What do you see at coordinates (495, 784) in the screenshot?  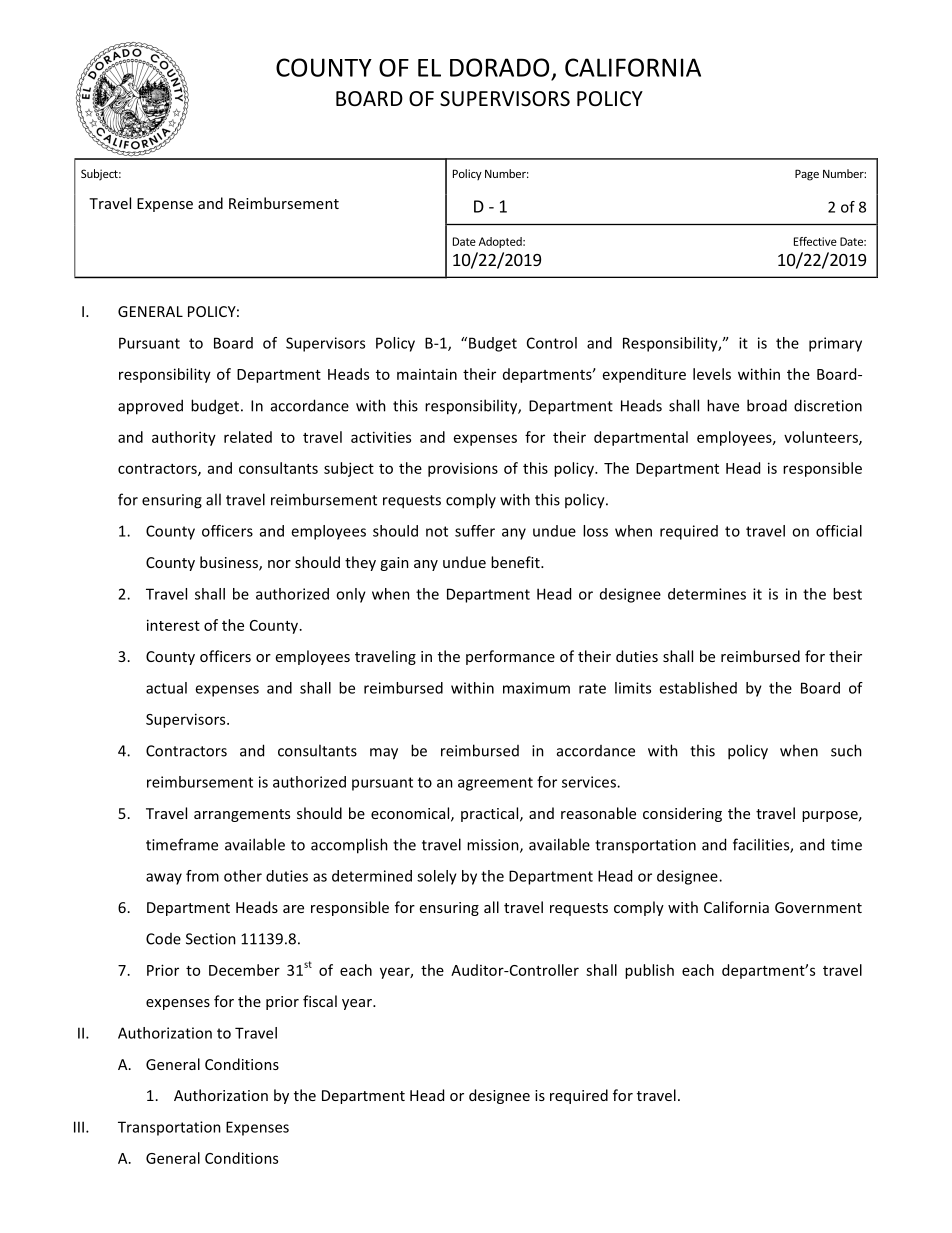 I see `agreement` at bounding box center [495, 784].
